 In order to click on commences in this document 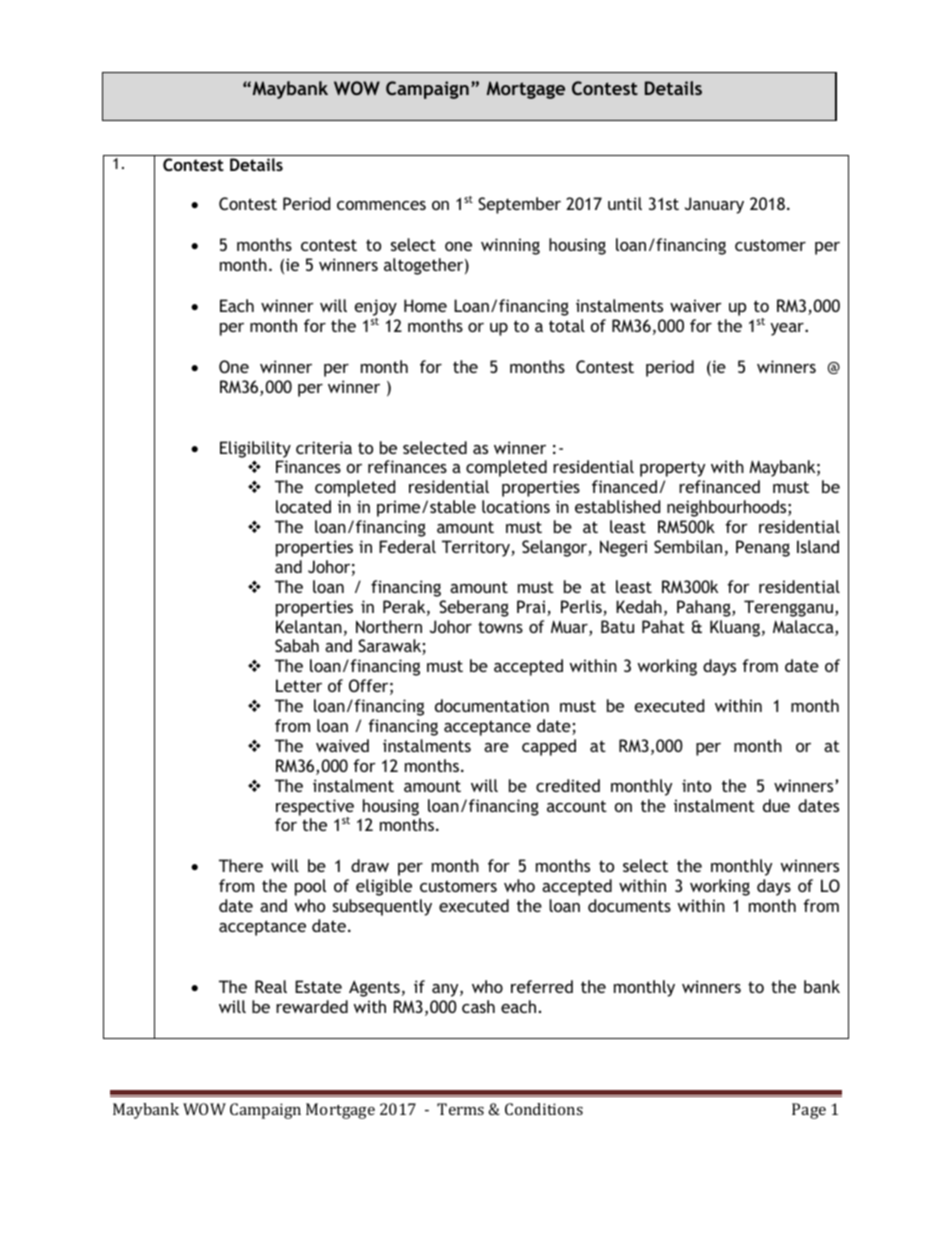, I will do `click(381, 205)`.
